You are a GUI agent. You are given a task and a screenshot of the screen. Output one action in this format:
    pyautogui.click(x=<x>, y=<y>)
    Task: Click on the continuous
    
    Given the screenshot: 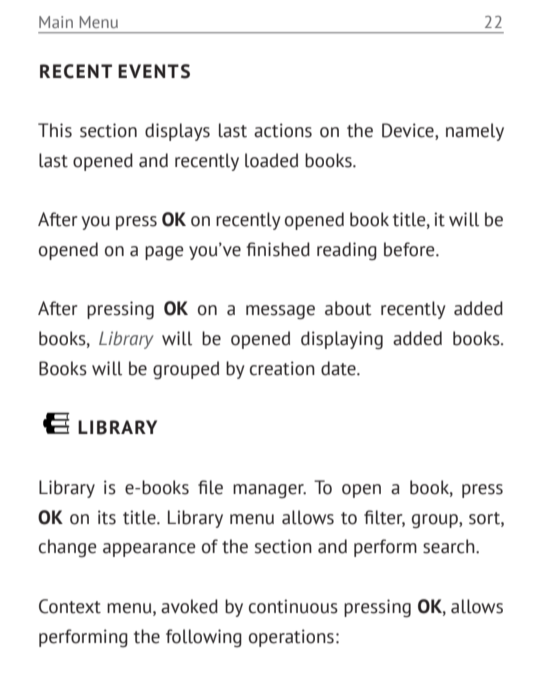 What is the action you would take?
    pyautogui.click(x=293, y=606)
